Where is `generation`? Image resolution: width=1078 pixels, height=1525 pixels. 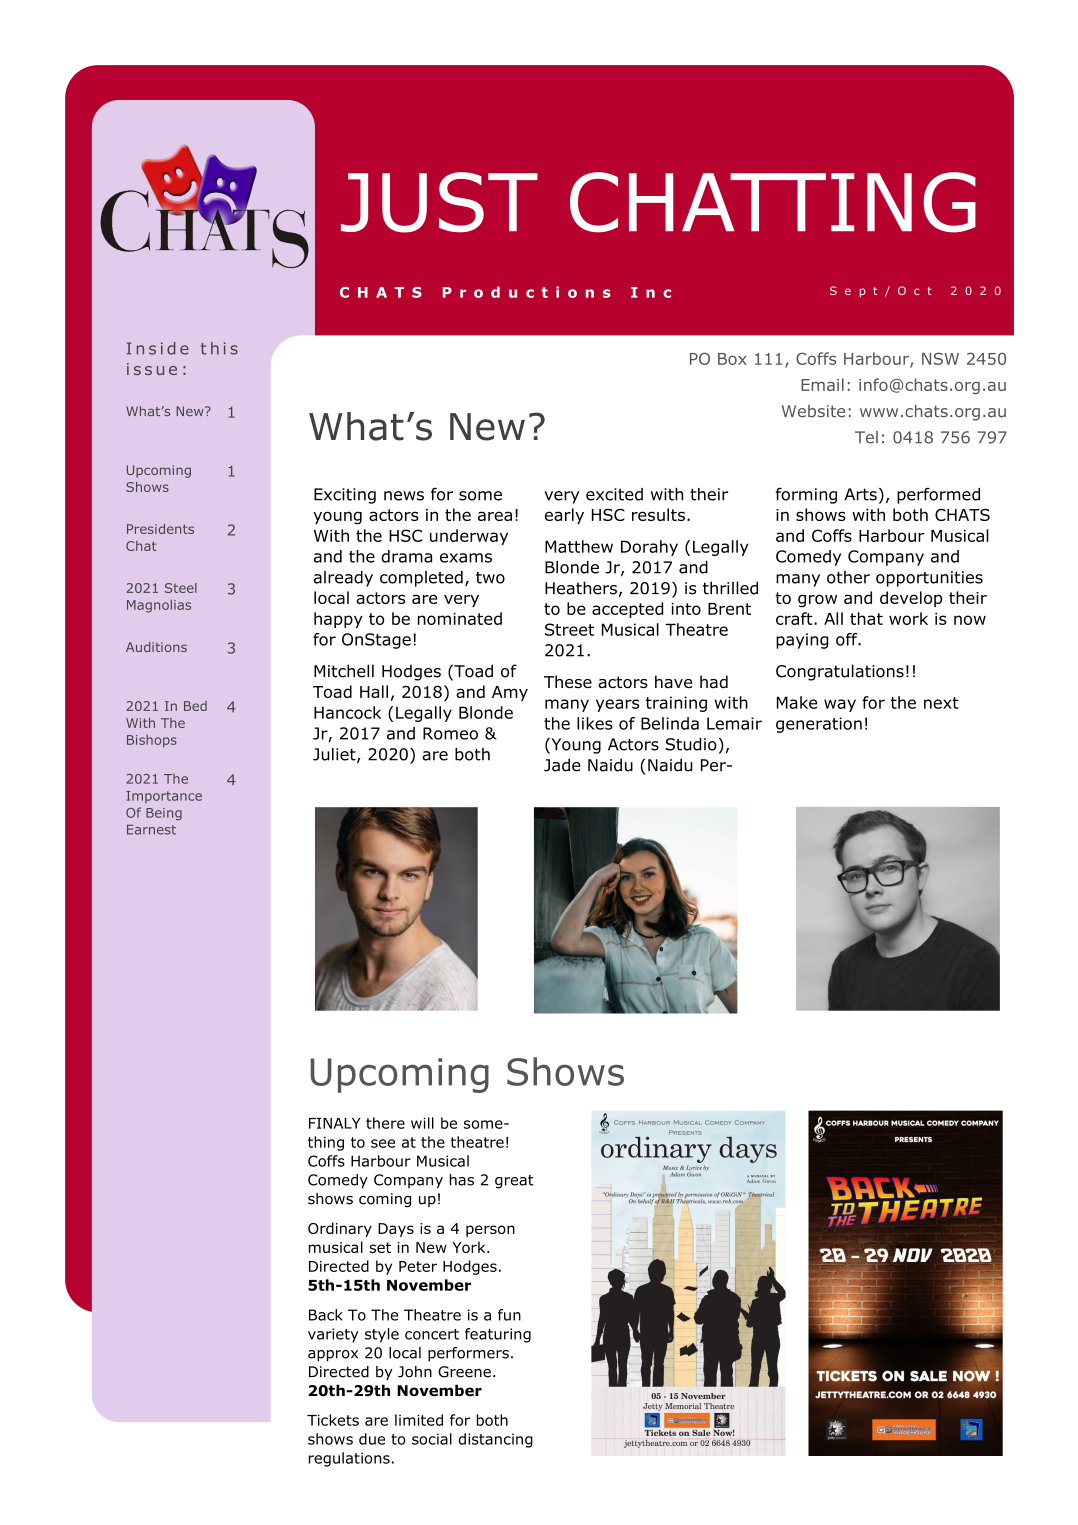
generation is located at coordinates (819, 725).
